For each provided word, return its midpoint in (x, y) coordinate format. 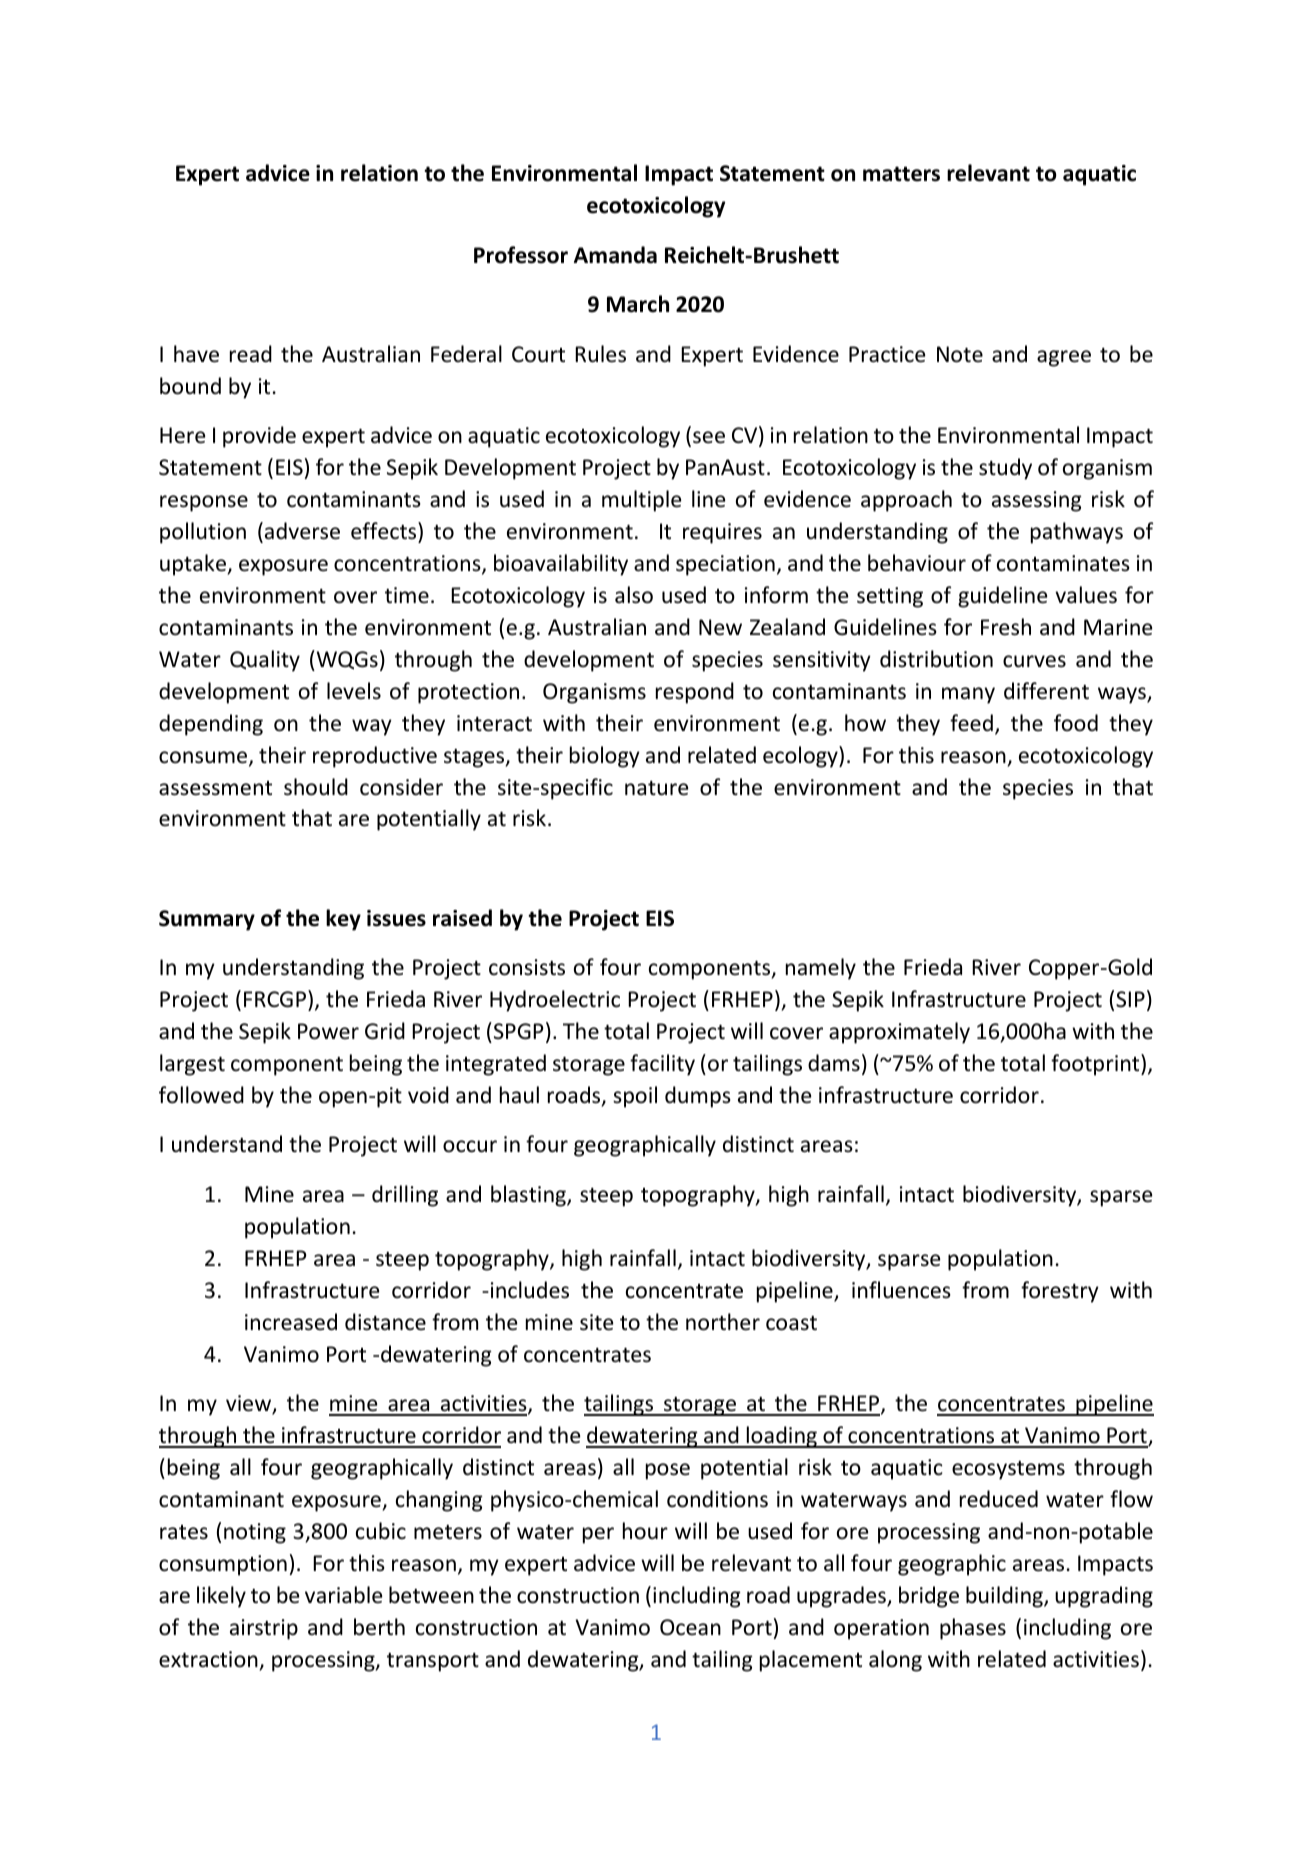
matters (901, 174)
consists (527, 967)
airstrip (264, 1629)
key (343, 920)
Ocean (690, 1627)
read (251, 353)
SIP (1130, 999)
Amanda (615, 255)
